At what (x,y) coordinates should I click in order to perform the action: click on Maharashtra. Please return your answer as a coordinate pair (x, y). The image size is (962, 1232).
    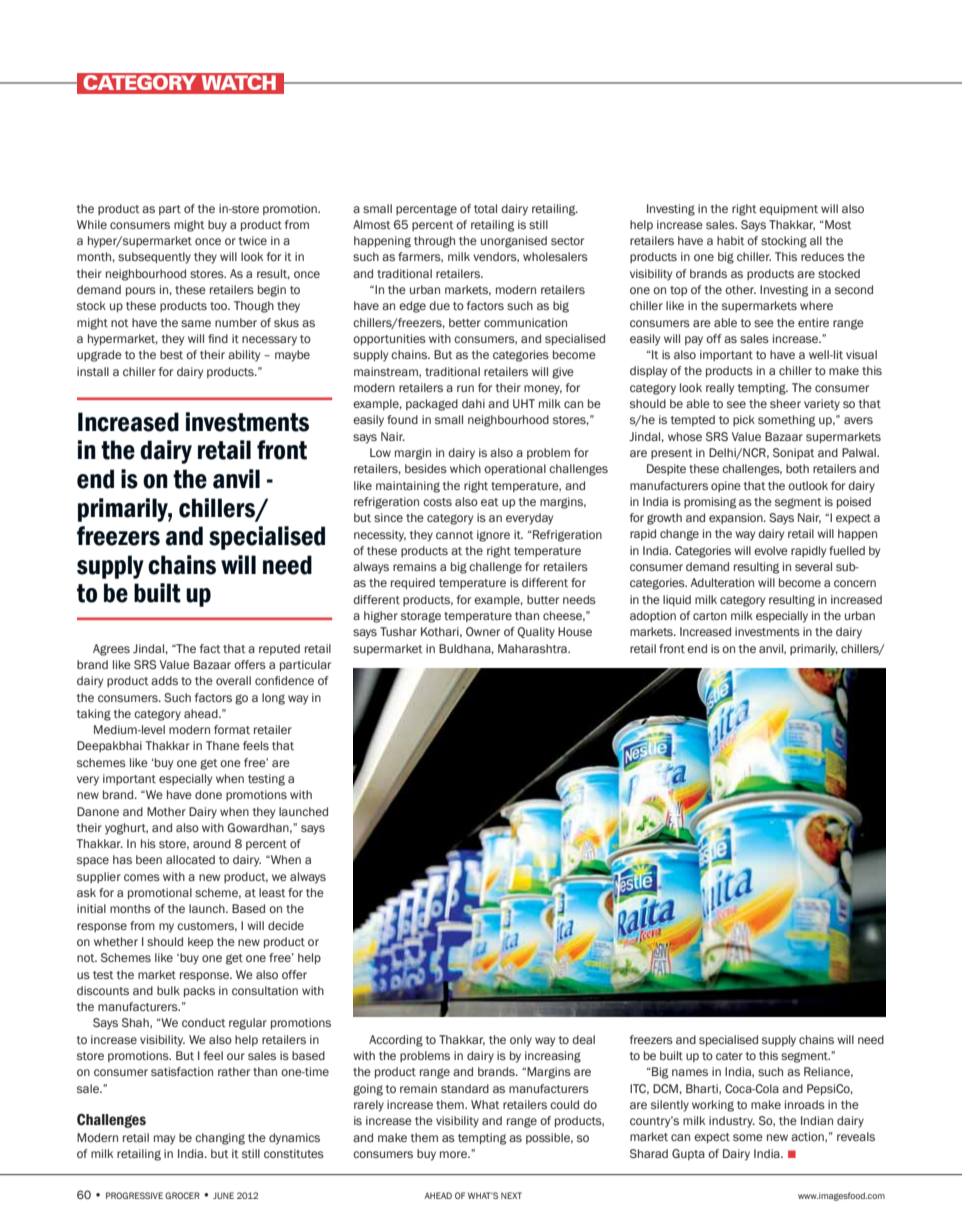
    Looking at the image, I should click on (533, 648).
